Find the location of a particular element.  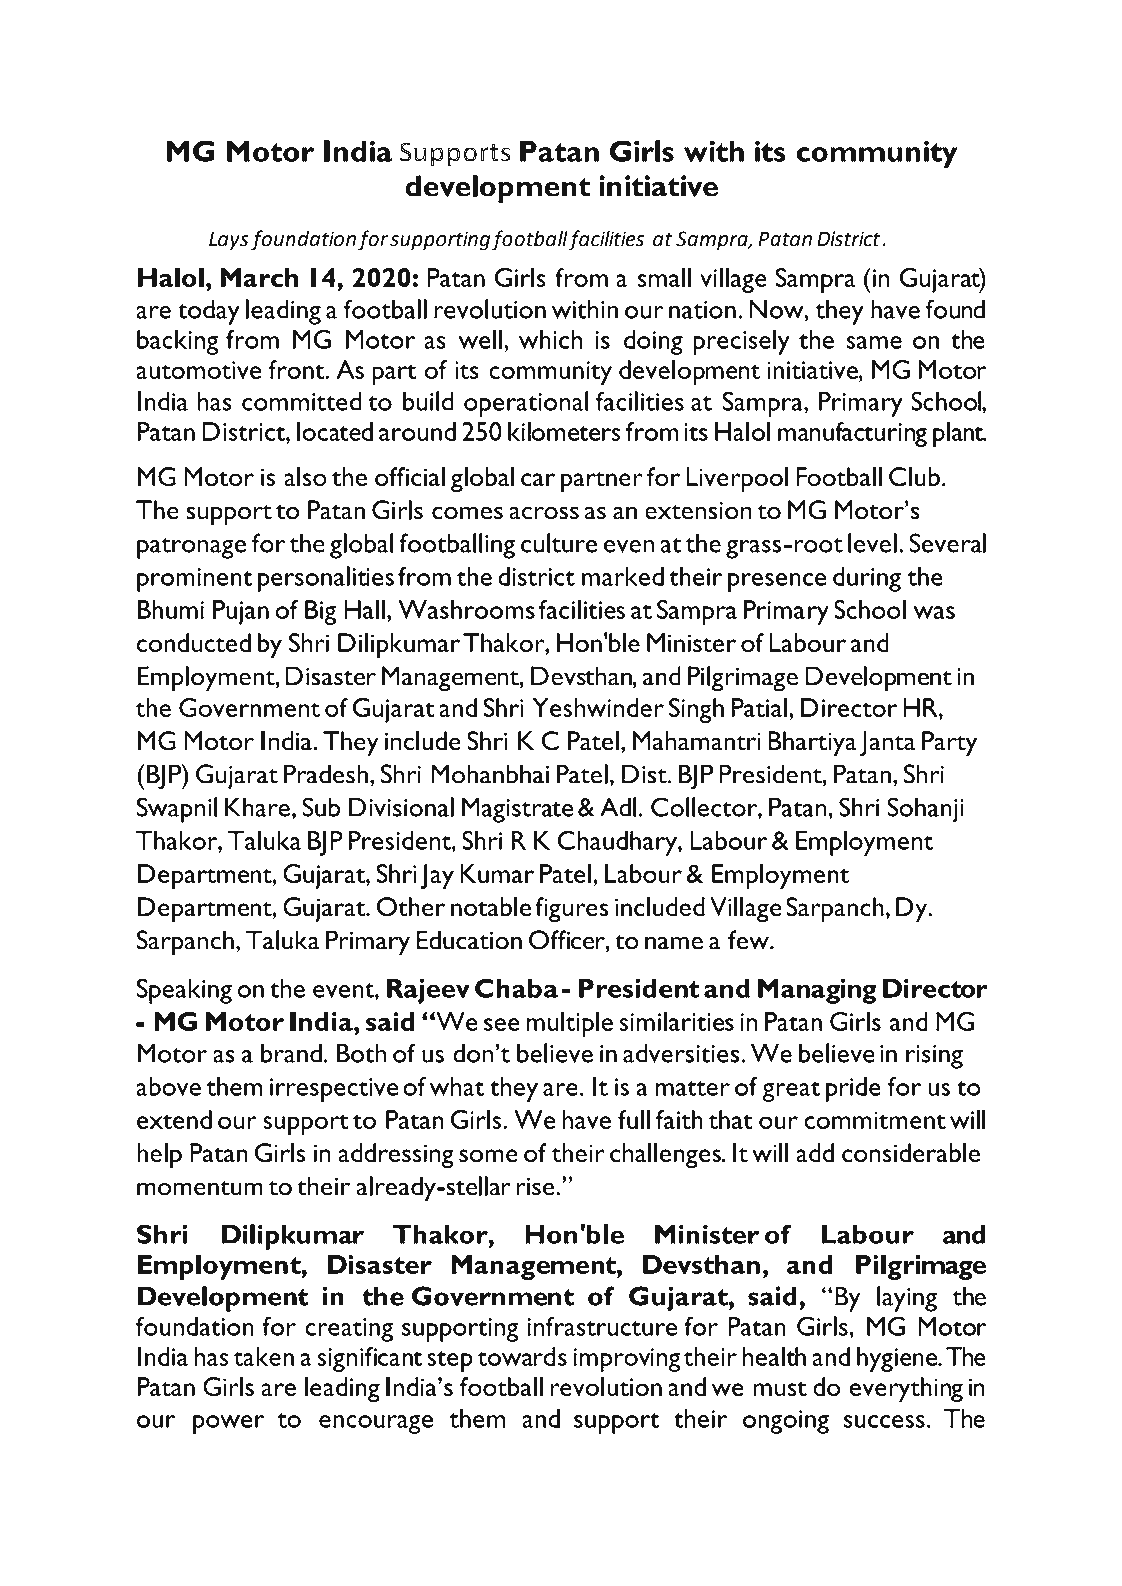

commitment is located at coordinates (875, 1120).
